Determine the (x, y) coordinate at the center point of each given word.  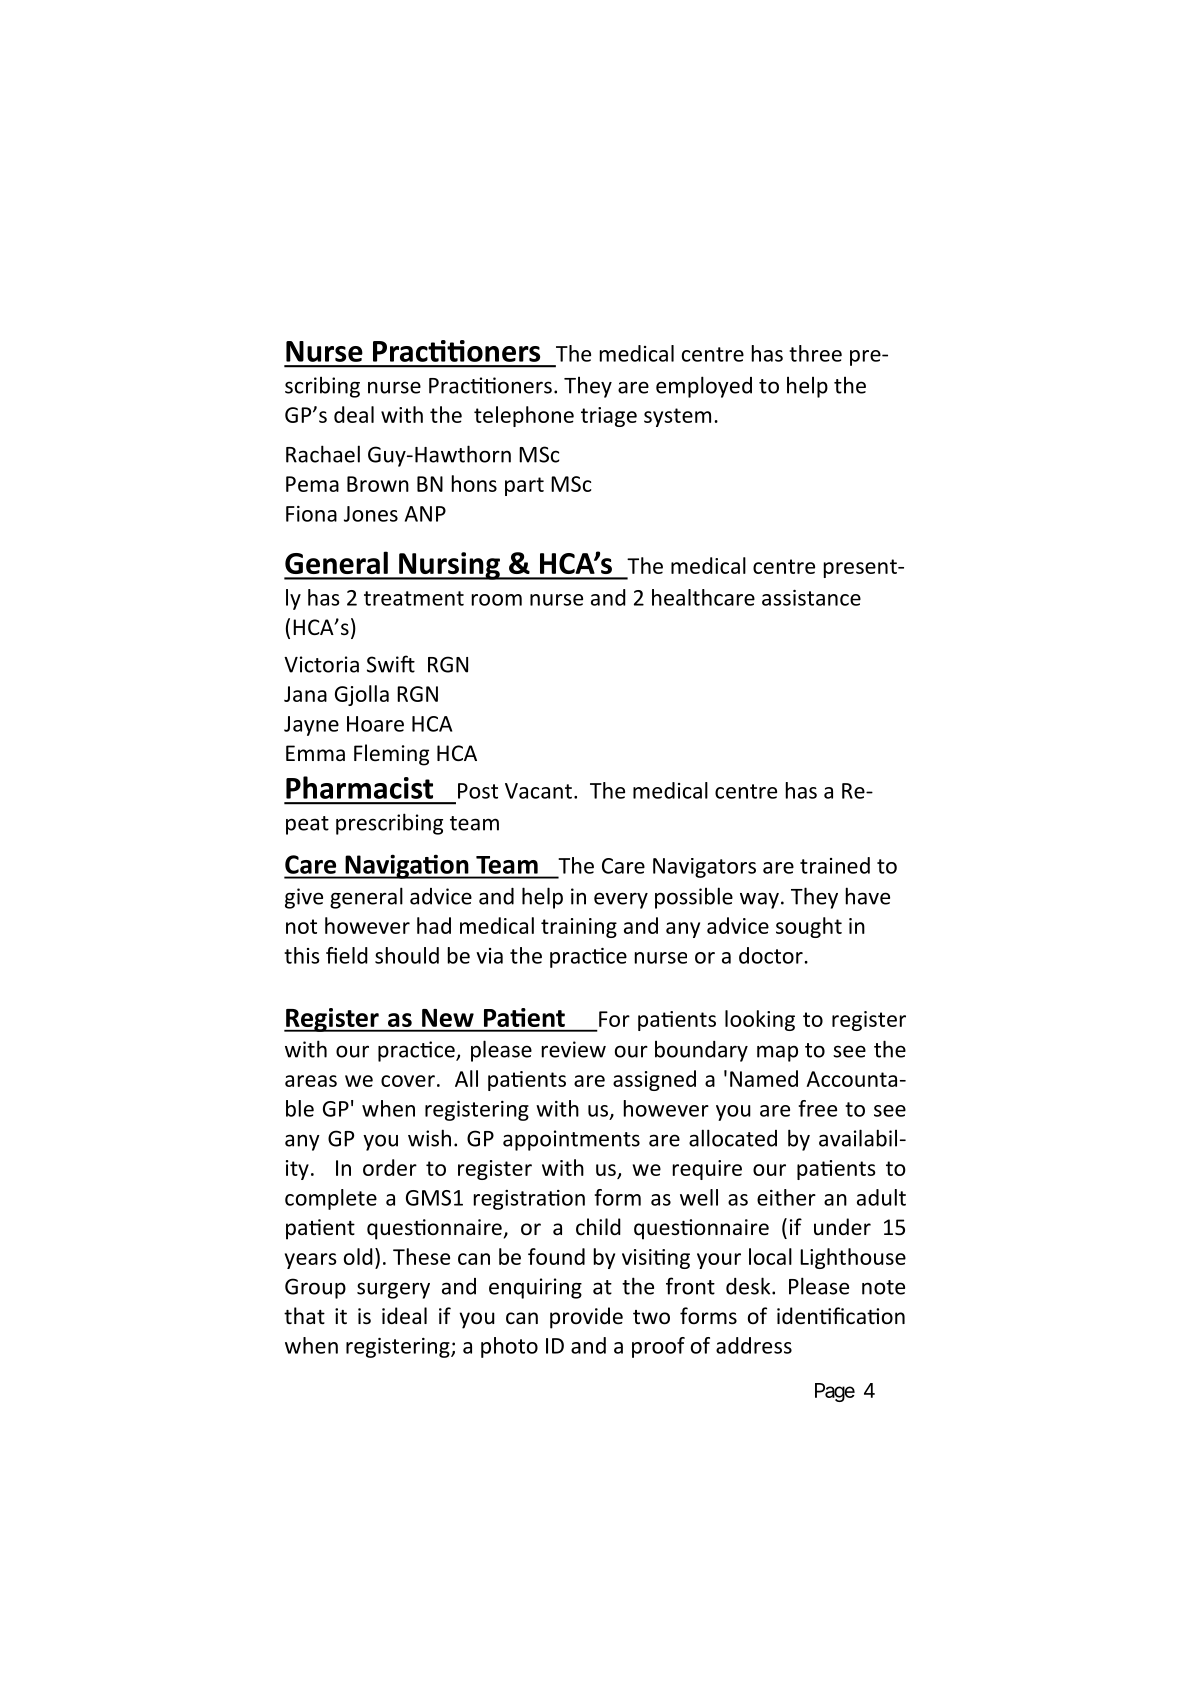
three (815, 353)
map (777, 1053)
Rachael (323, 454)
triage (609, 417)
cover (408, 1081)
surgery (393, 1290)
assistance (811, 598)
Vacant (538, 791)
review (574, 1049)
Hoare (375, 724)
